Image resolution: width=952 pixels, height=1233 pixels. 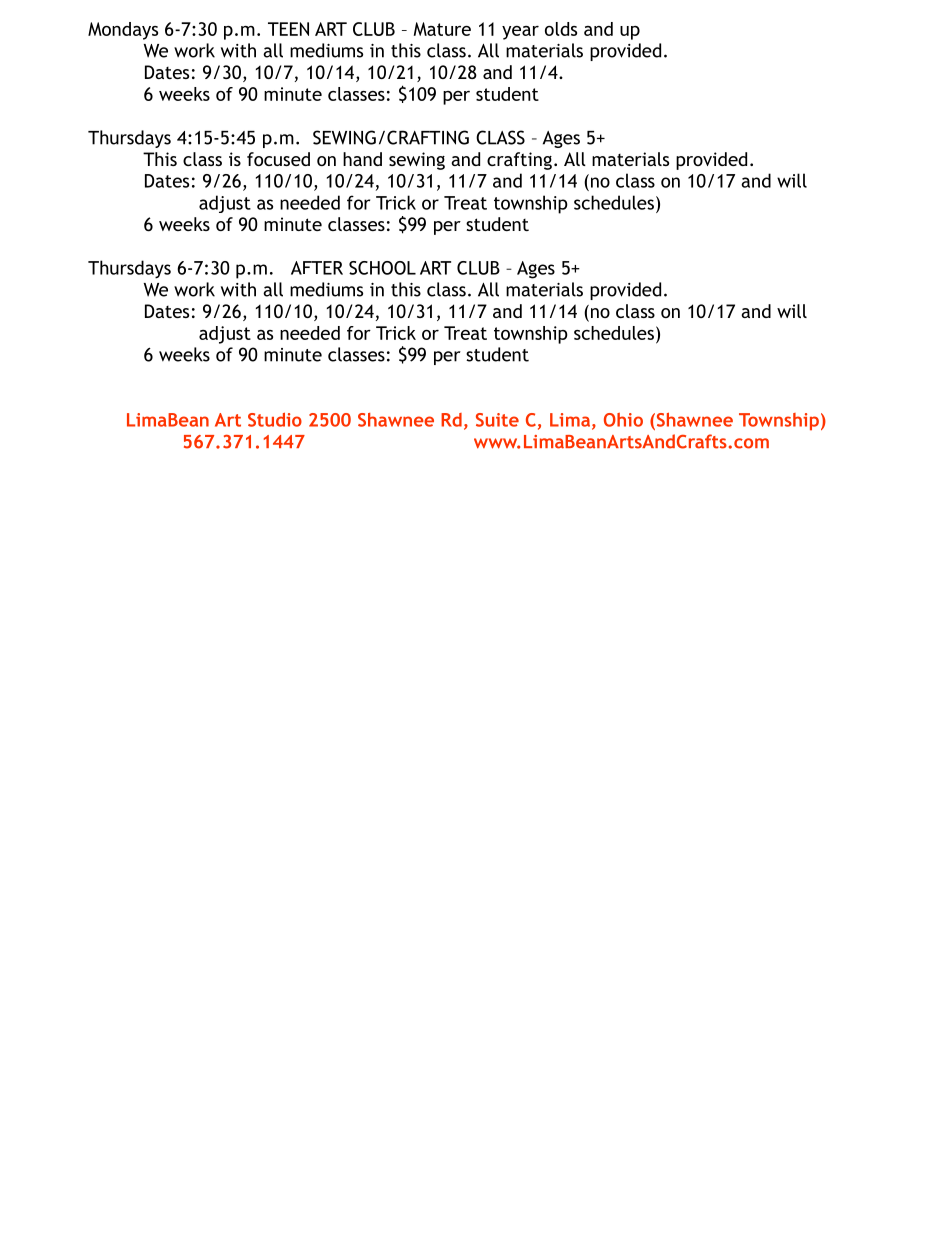 What do you see at coordinates (561, 29) in the page?
I see `olds` at bounding box center [561, 29].
